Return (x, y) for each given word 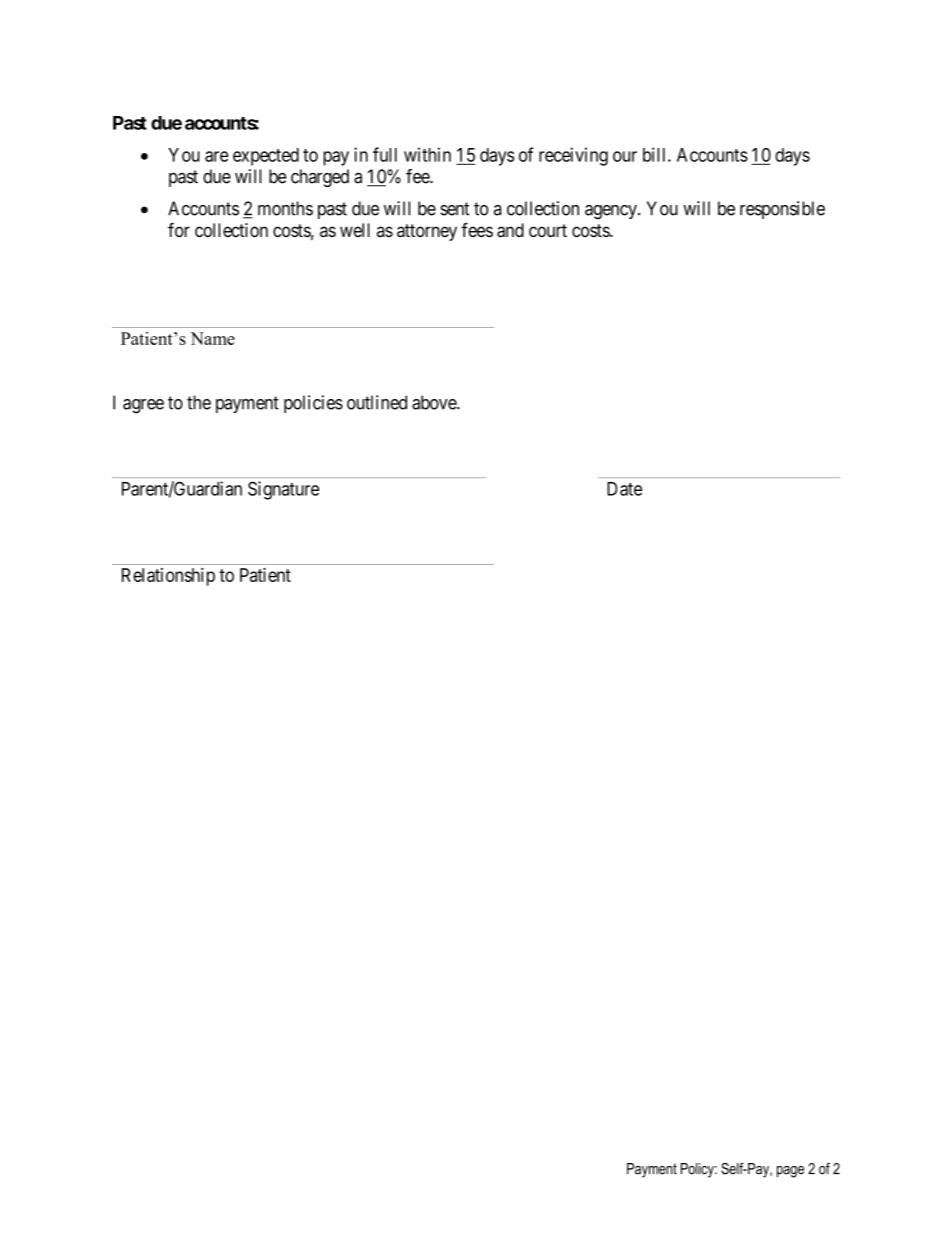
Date (624, 489)
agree (143, 406)
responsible (782, 210)
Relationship (168, 577)
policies (313, 404)
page (790, 1172)
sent (454, 209)
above (435, 402)
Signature (283, 490)
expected (266, 157)
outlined (377, 402)
